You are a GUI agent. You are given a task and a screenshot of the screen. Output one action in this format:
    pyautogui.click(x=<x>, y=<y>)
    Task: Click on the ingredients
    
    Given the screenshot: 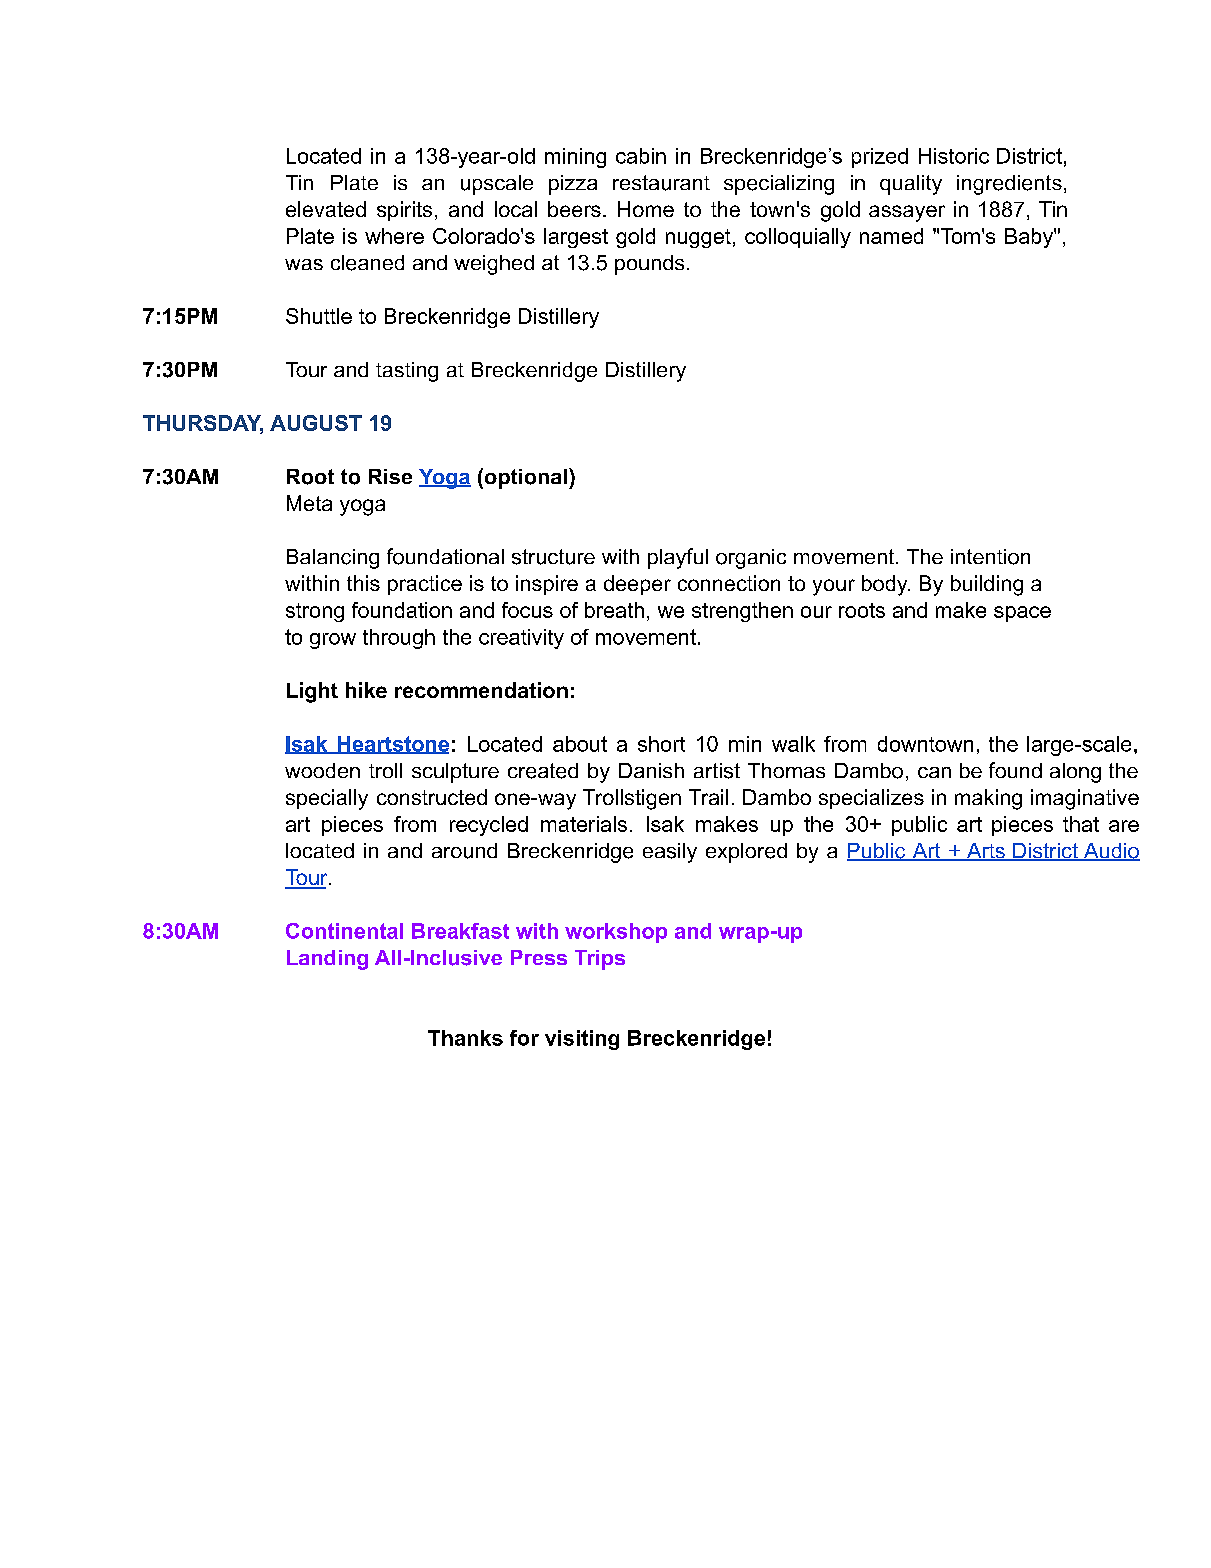 What is the action you would take?
    pyautogui.click(x=1009, y=185)
